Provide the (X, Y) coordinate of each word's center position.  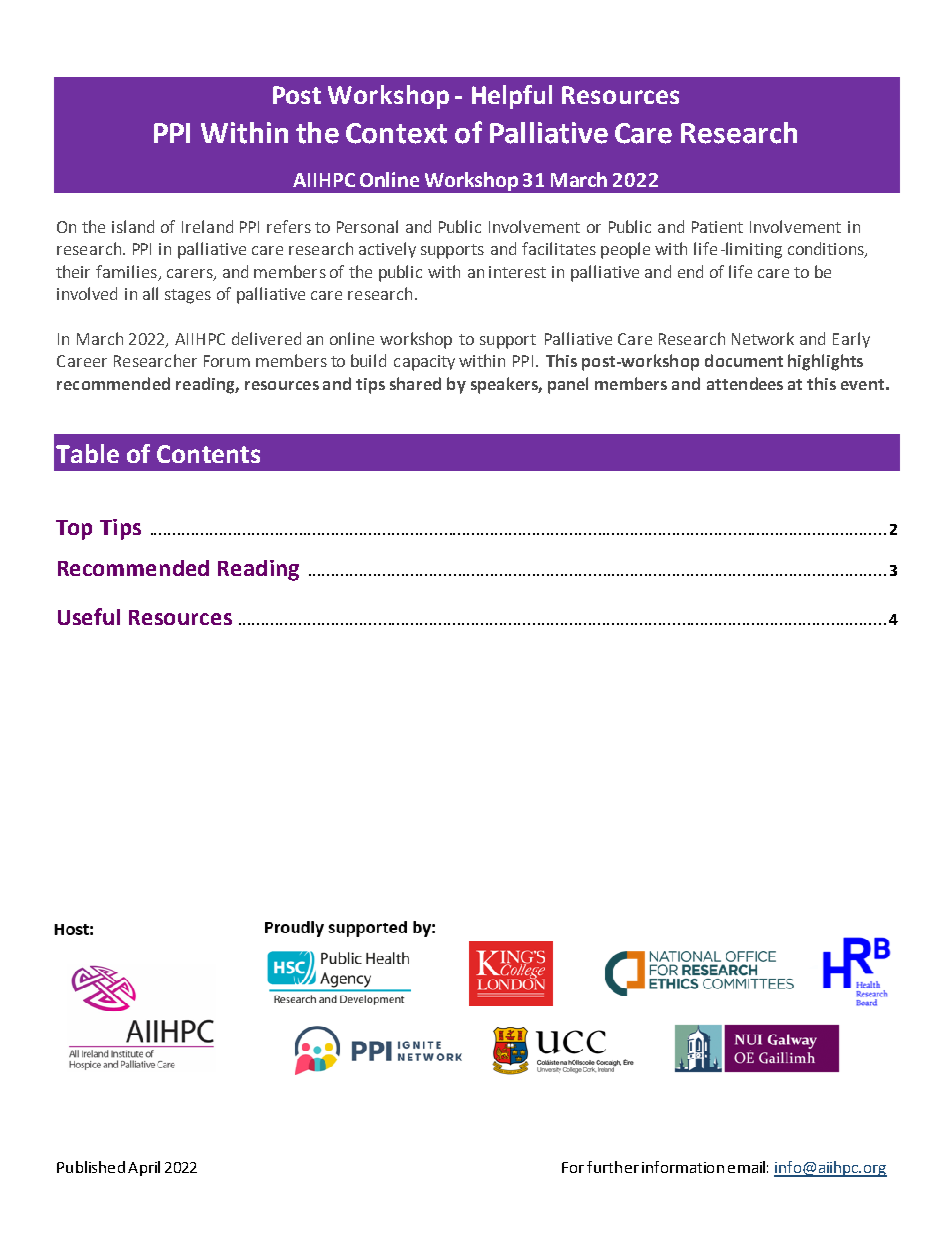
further (613, 1167)
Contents (208, 454)
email (746, 1167)
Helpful (512, 97)
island (133, 226)
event (862, 384)
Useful (89, 616)
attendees (745, 383)
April (144, 1168)
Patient (717, 227)
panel (568, 385)
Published (91, 1167)
